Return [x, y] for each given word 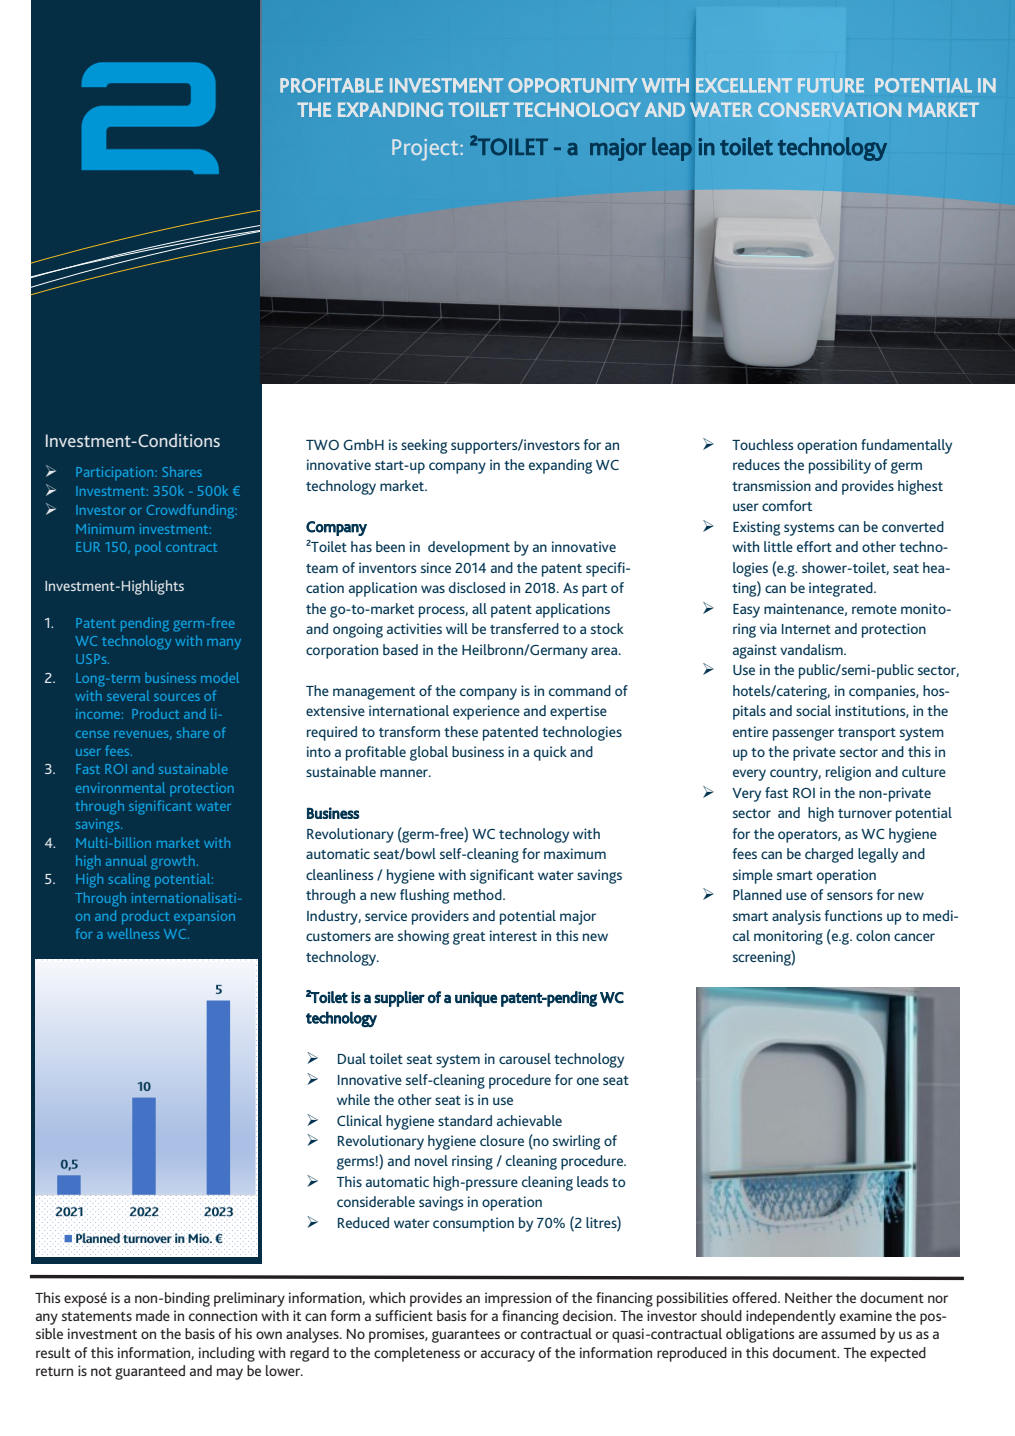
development [469, 548]
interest [513, 935]
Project [426, 150]
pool [148, 548]
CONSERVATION [829, 109]
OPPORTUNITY [573, 85]
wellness [133, 933]
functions [853, 915]
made [153, 1315]
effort [814, 546]
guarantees [466, 1336]
